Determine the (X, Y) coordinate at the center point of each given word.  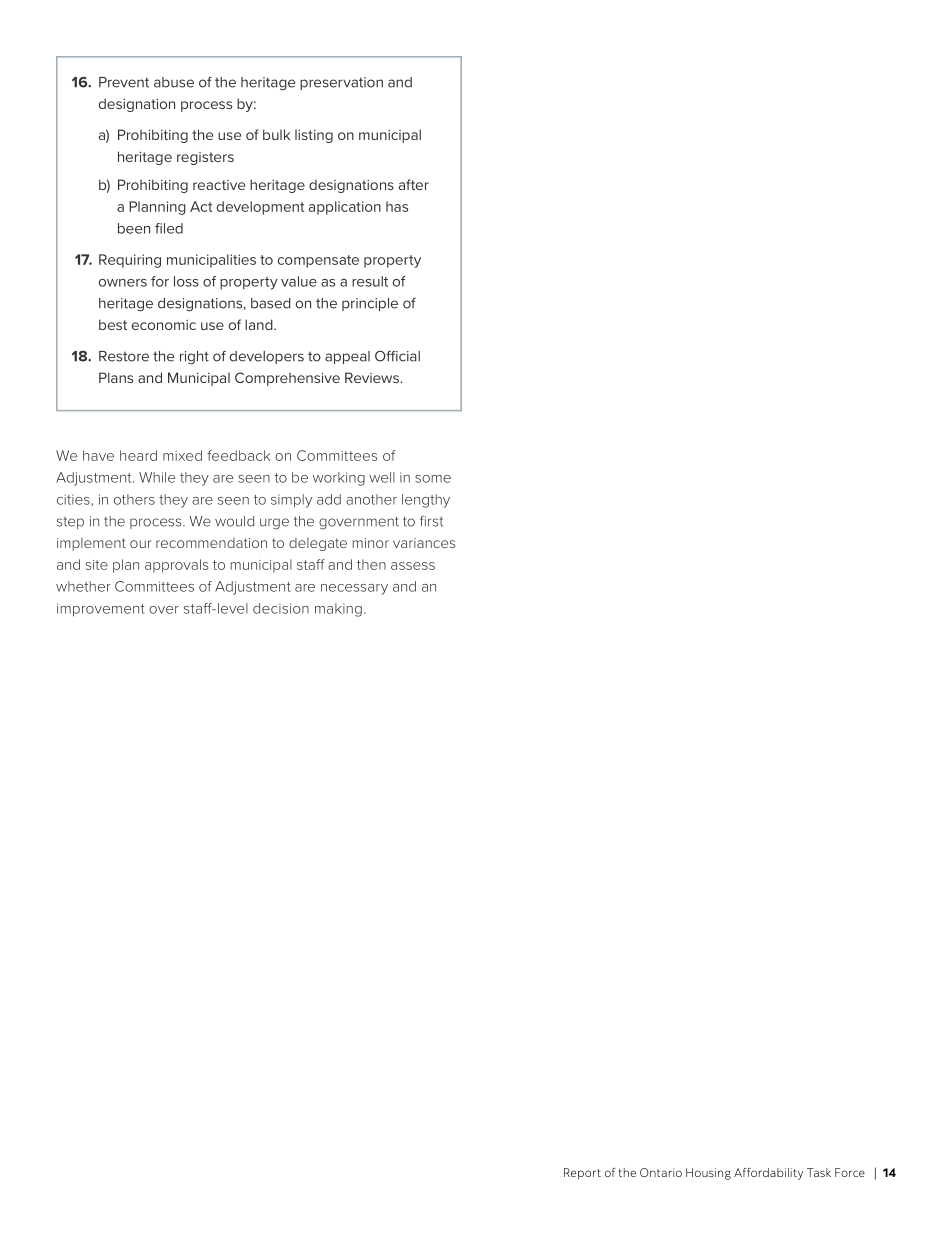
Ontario (661, 1172)
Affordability (768, 1174)
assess (413, 566)
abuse (174, 82)
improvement (101, 610)
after (414, 184)
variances (424, 543)
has (397, 206)
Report (582, 1174)
